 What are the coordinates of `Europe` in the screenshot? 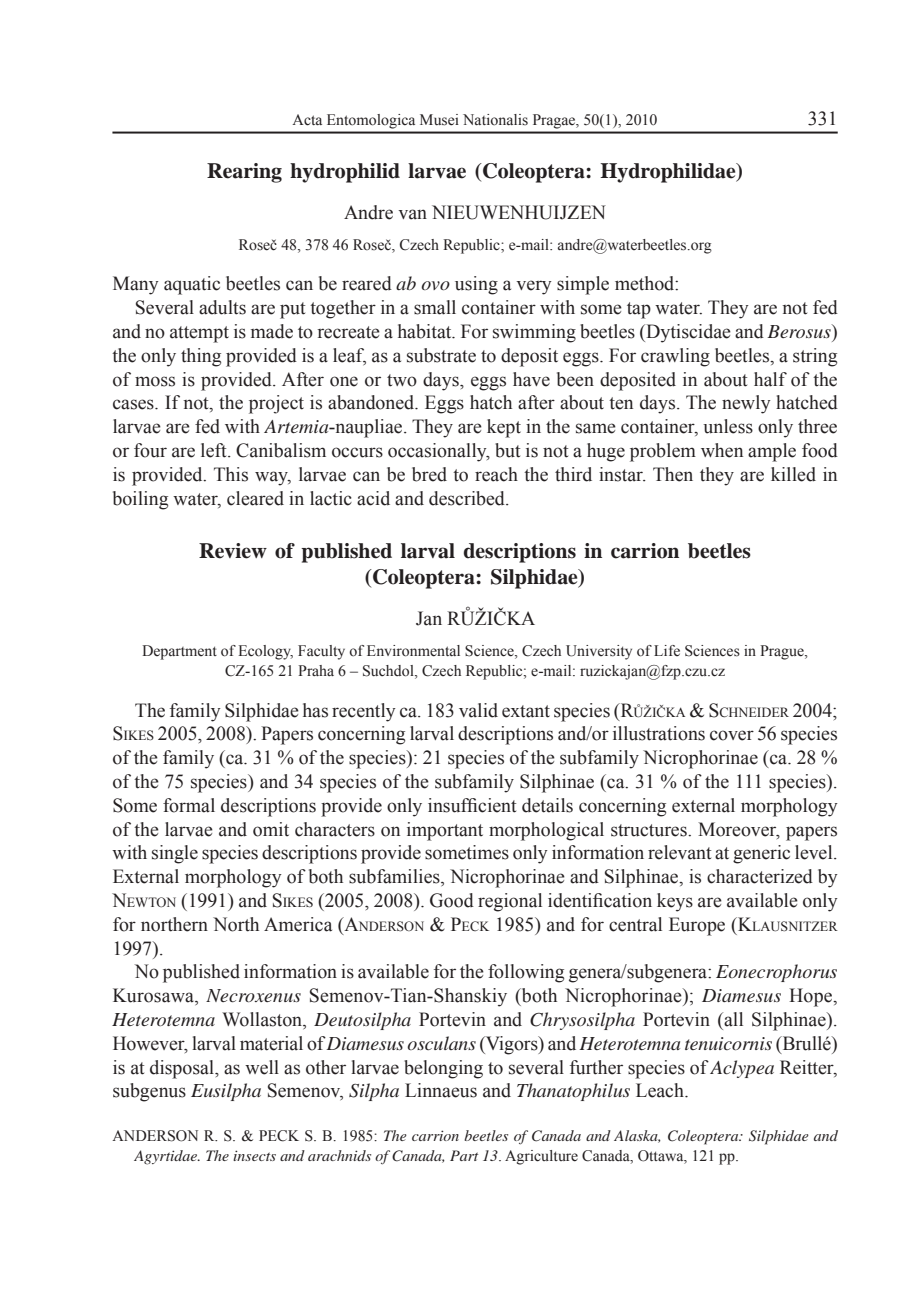 It's located at (697, 926).
